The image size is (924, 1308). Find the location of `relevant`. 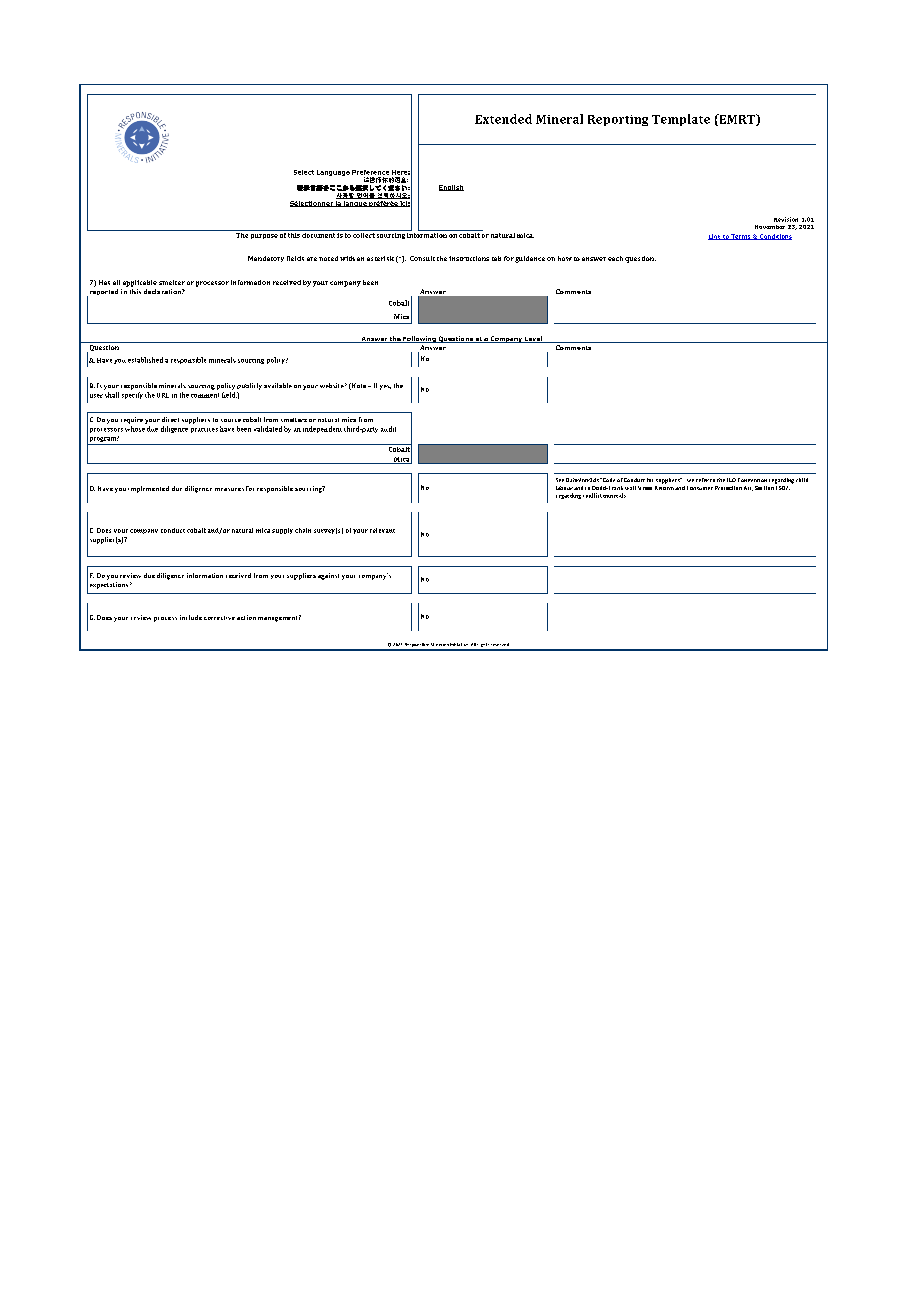

relevant is located at coordinates (382, 530).
